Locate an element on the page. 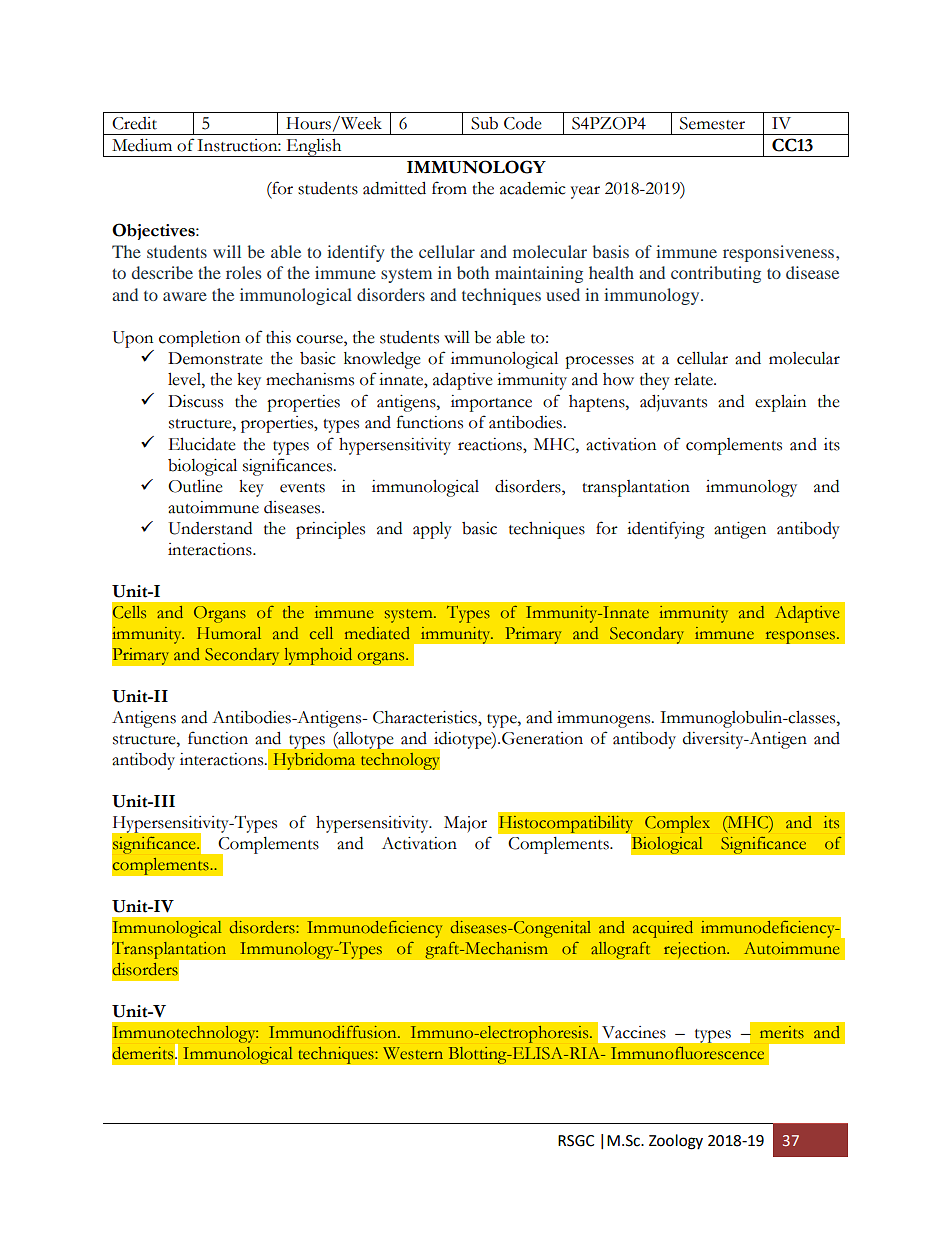  Outline is located at coordinates (195, 486).
